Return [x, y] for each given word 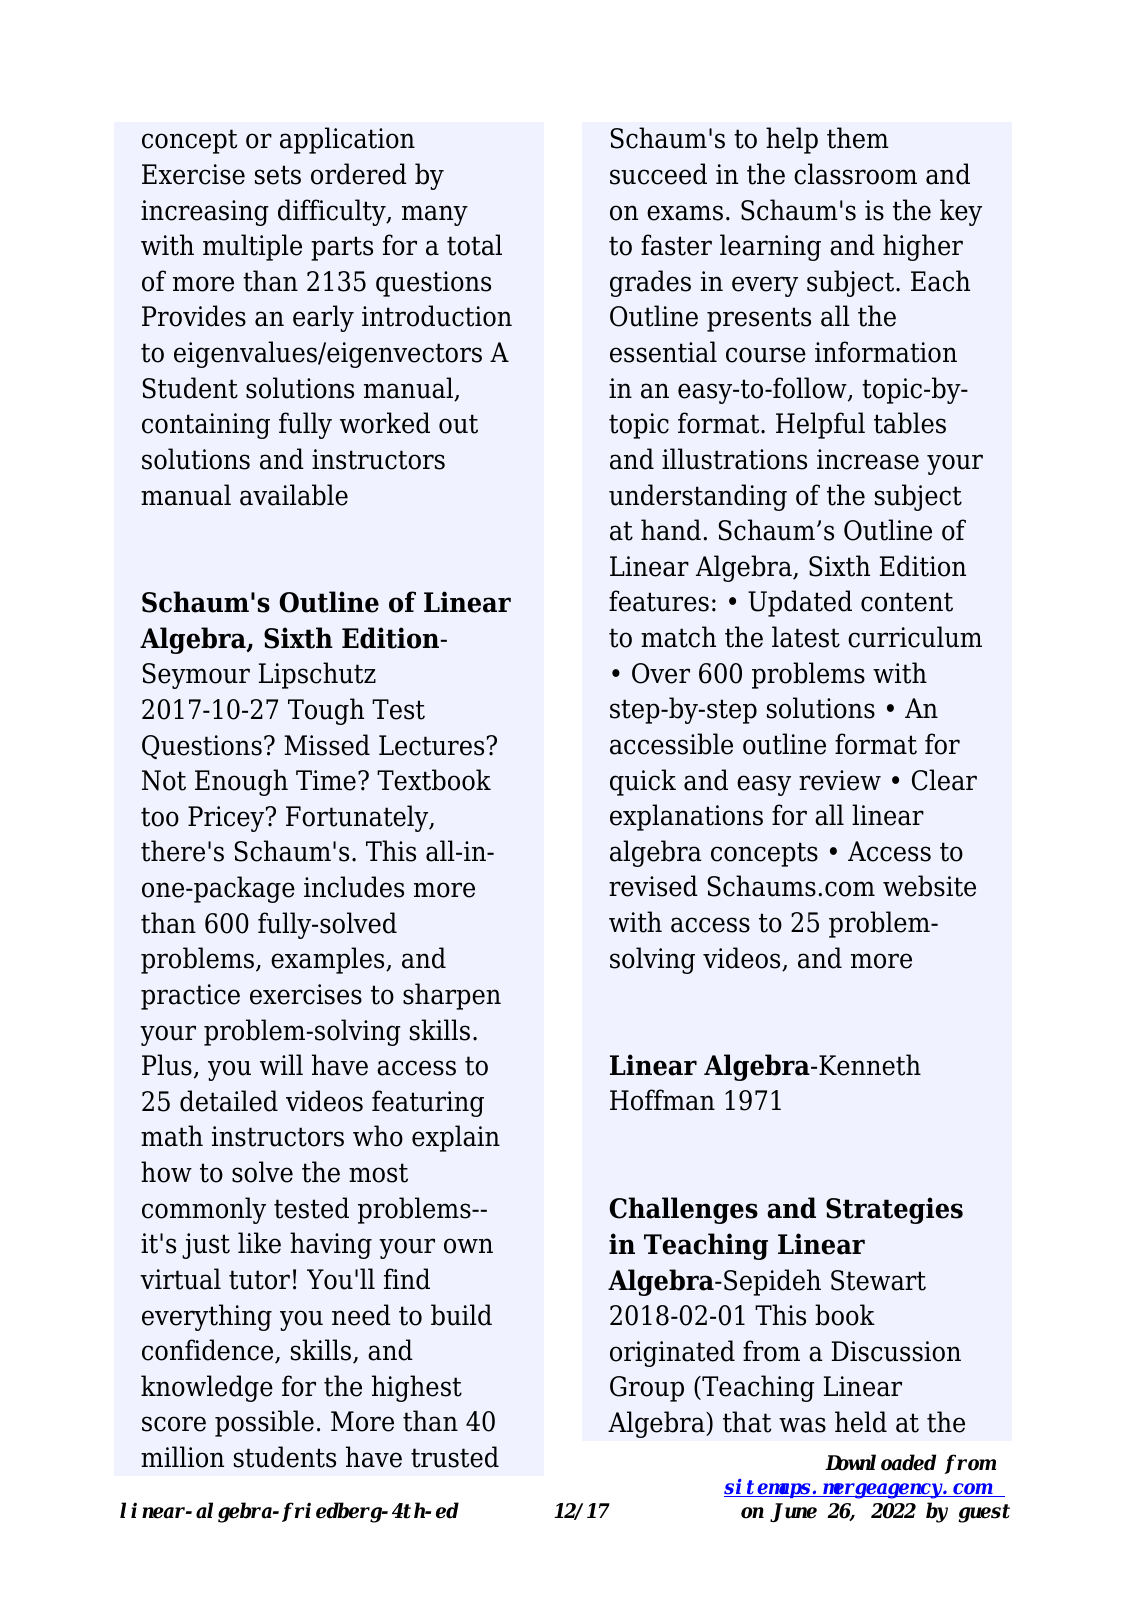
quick [643, 782]
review [840, 780]
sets [278, 175]
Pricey [227, 819]
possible [264, 1423]
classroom [855, 174]
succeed [658, 174]
